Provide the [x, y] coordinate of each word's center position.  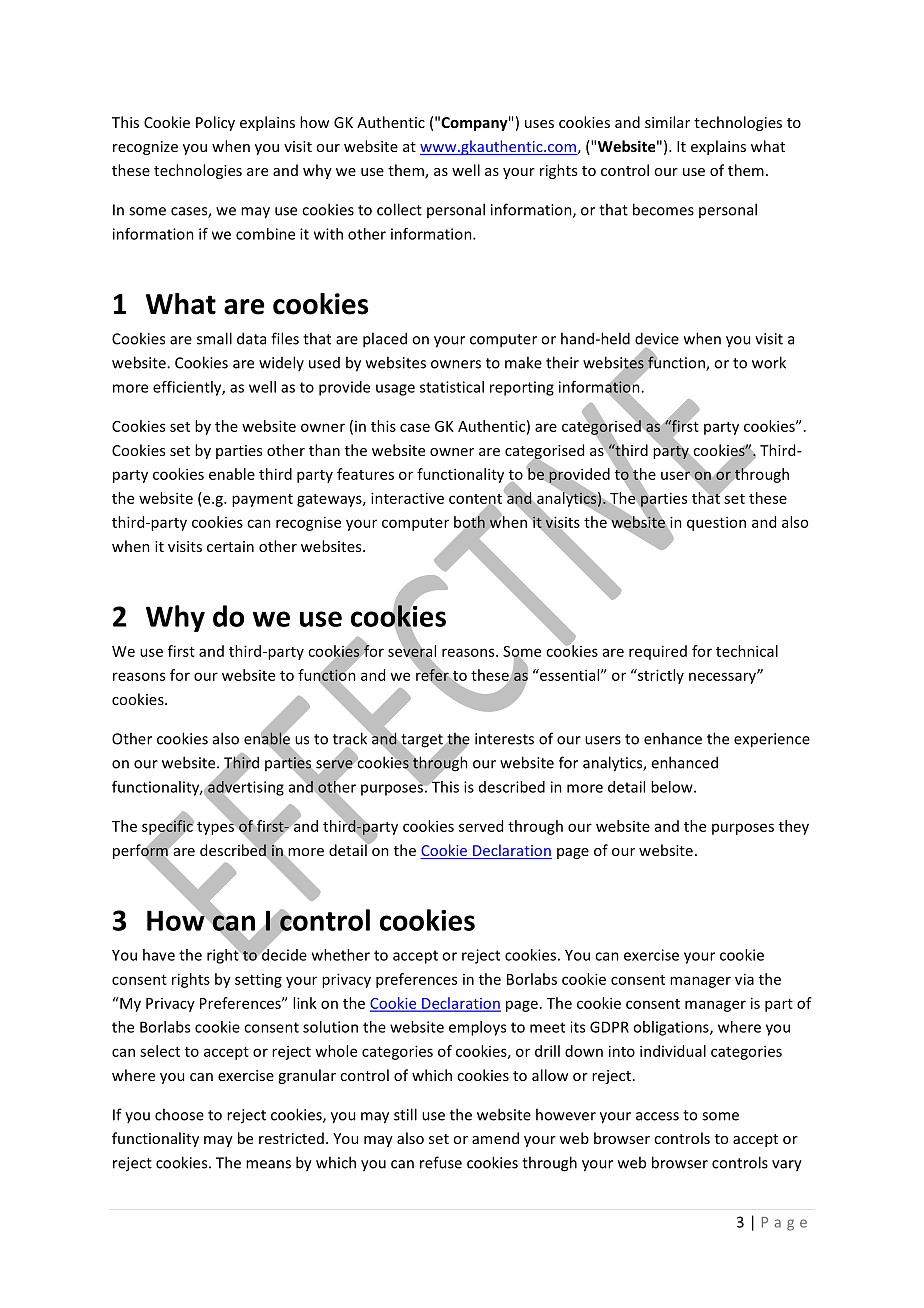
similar [667, 122]
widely [281, 363]
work [769, 362]
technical [747, 651]
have [159, 955]
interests [504, 739]
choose [179, 1114]
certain [230, 546]
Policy [215, 123]
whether [341, 955]
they [794, 827]
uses [539, 124]
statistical [452, 387]
